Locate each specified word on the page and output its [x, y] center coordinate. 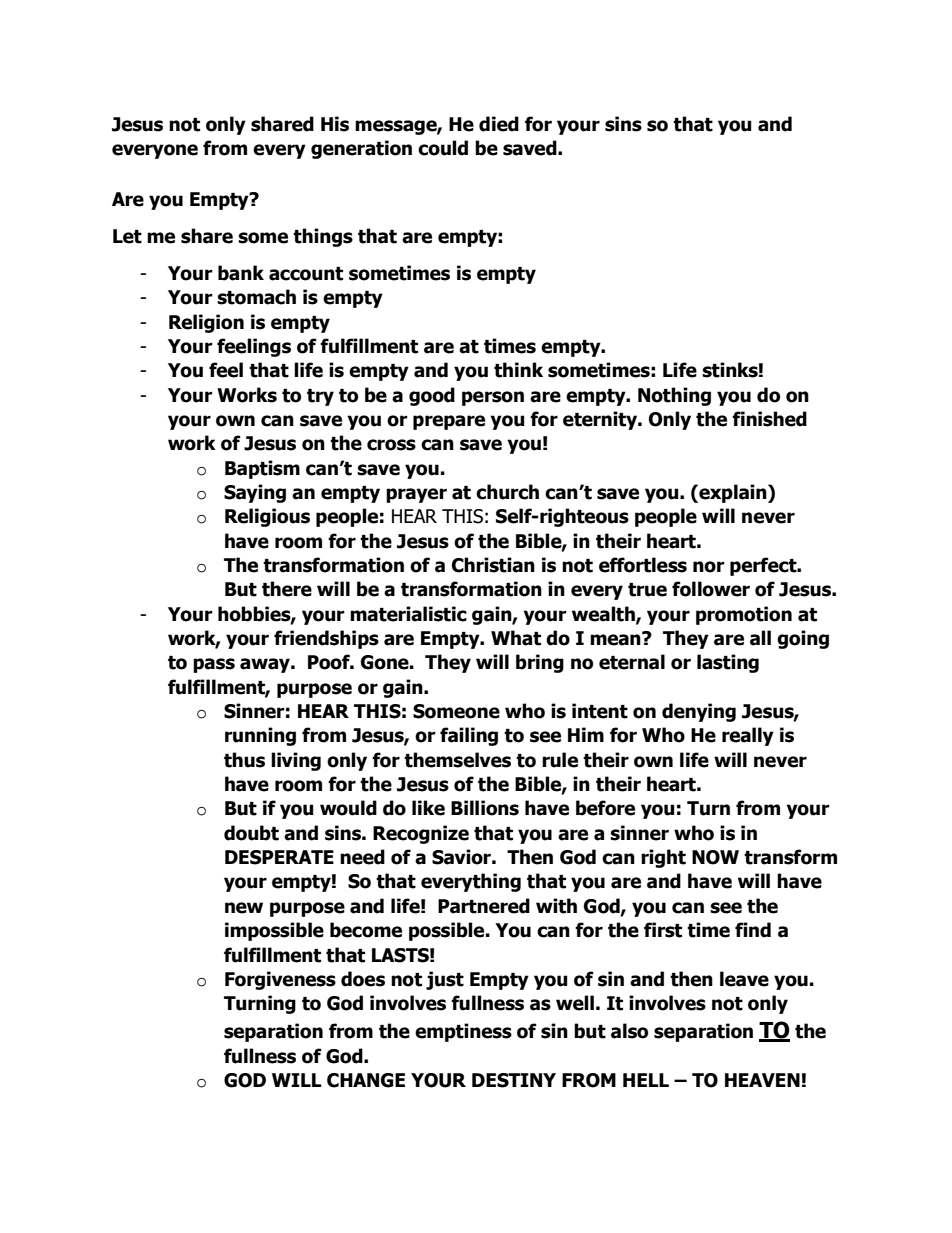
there [287, 589]
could [443, 148]
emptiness [463, 1032]
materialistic [408, 614]
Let [127, 236]
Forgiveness [280, 980]
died [499, 124]
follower [711, 589]
